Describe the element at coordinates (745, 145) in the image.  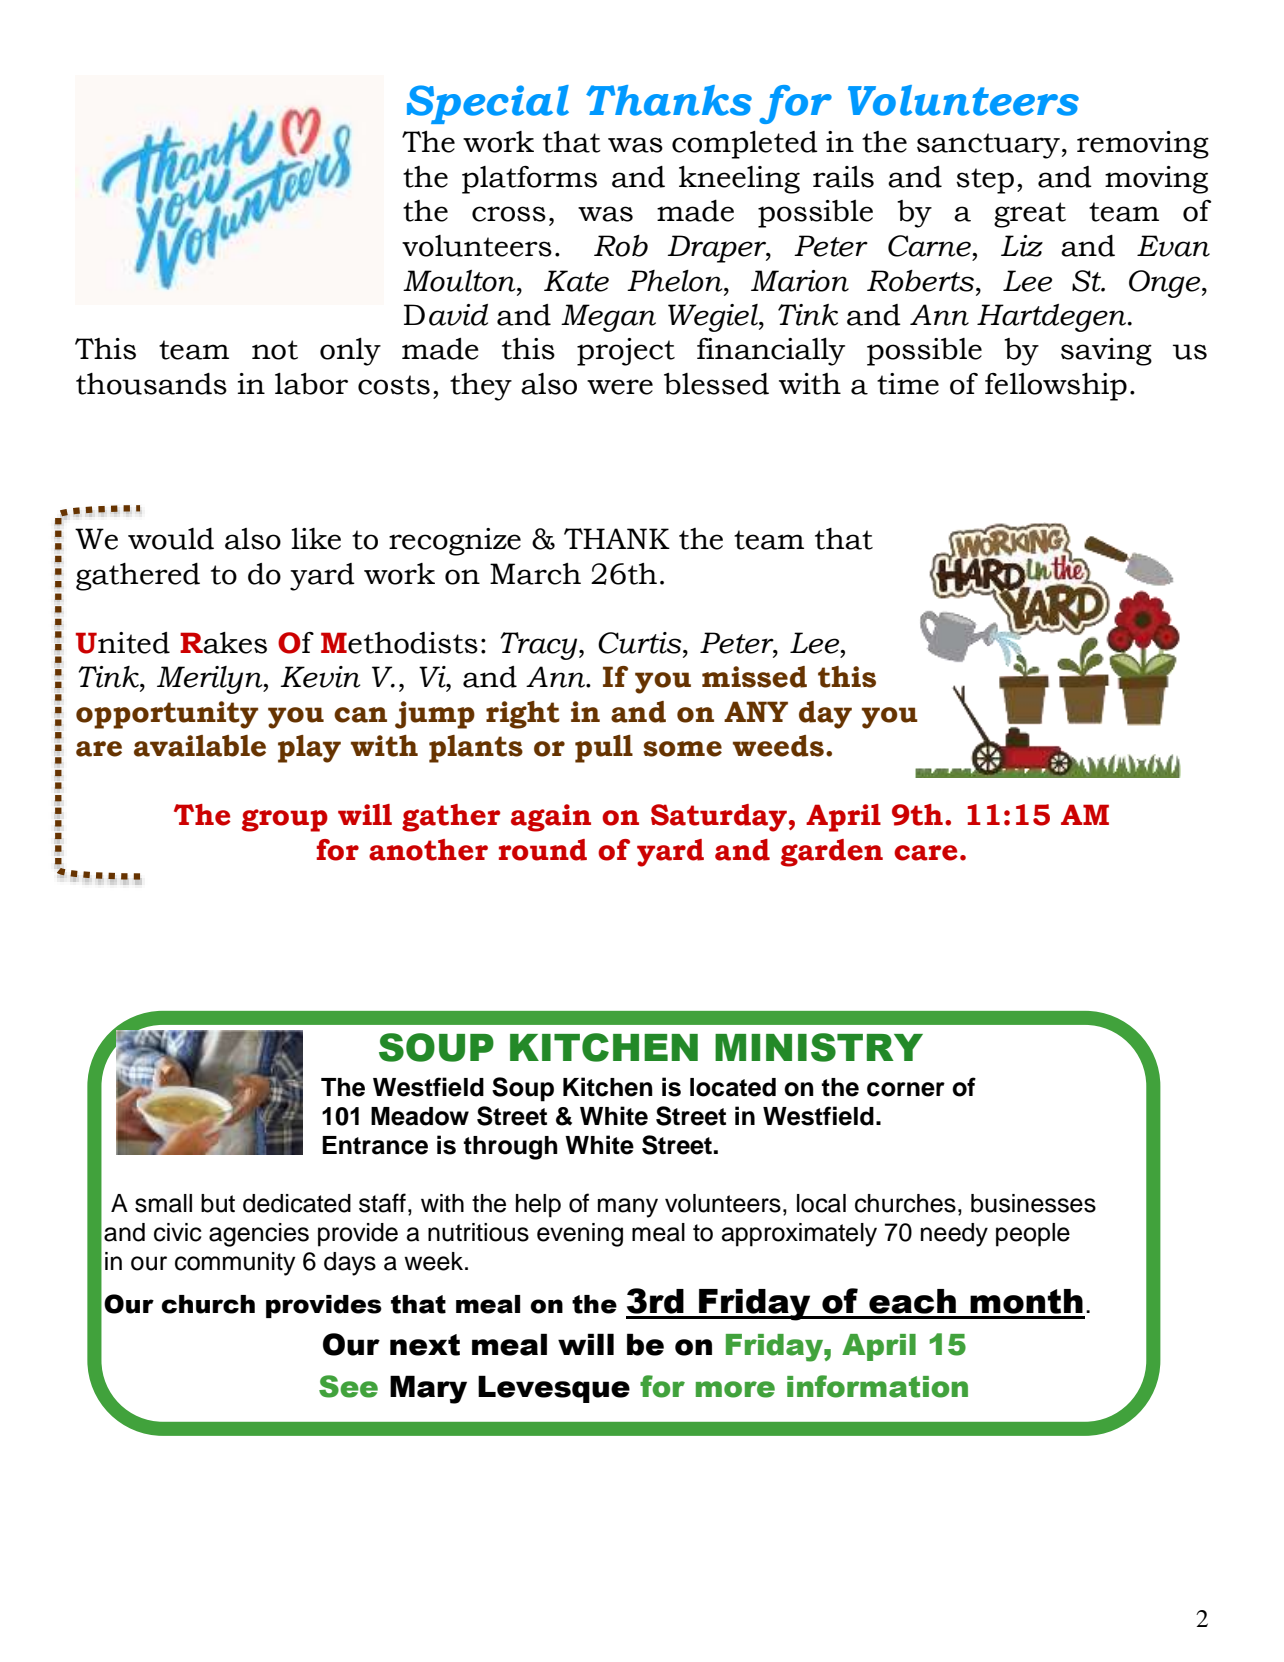
I see `completed` at that location.
